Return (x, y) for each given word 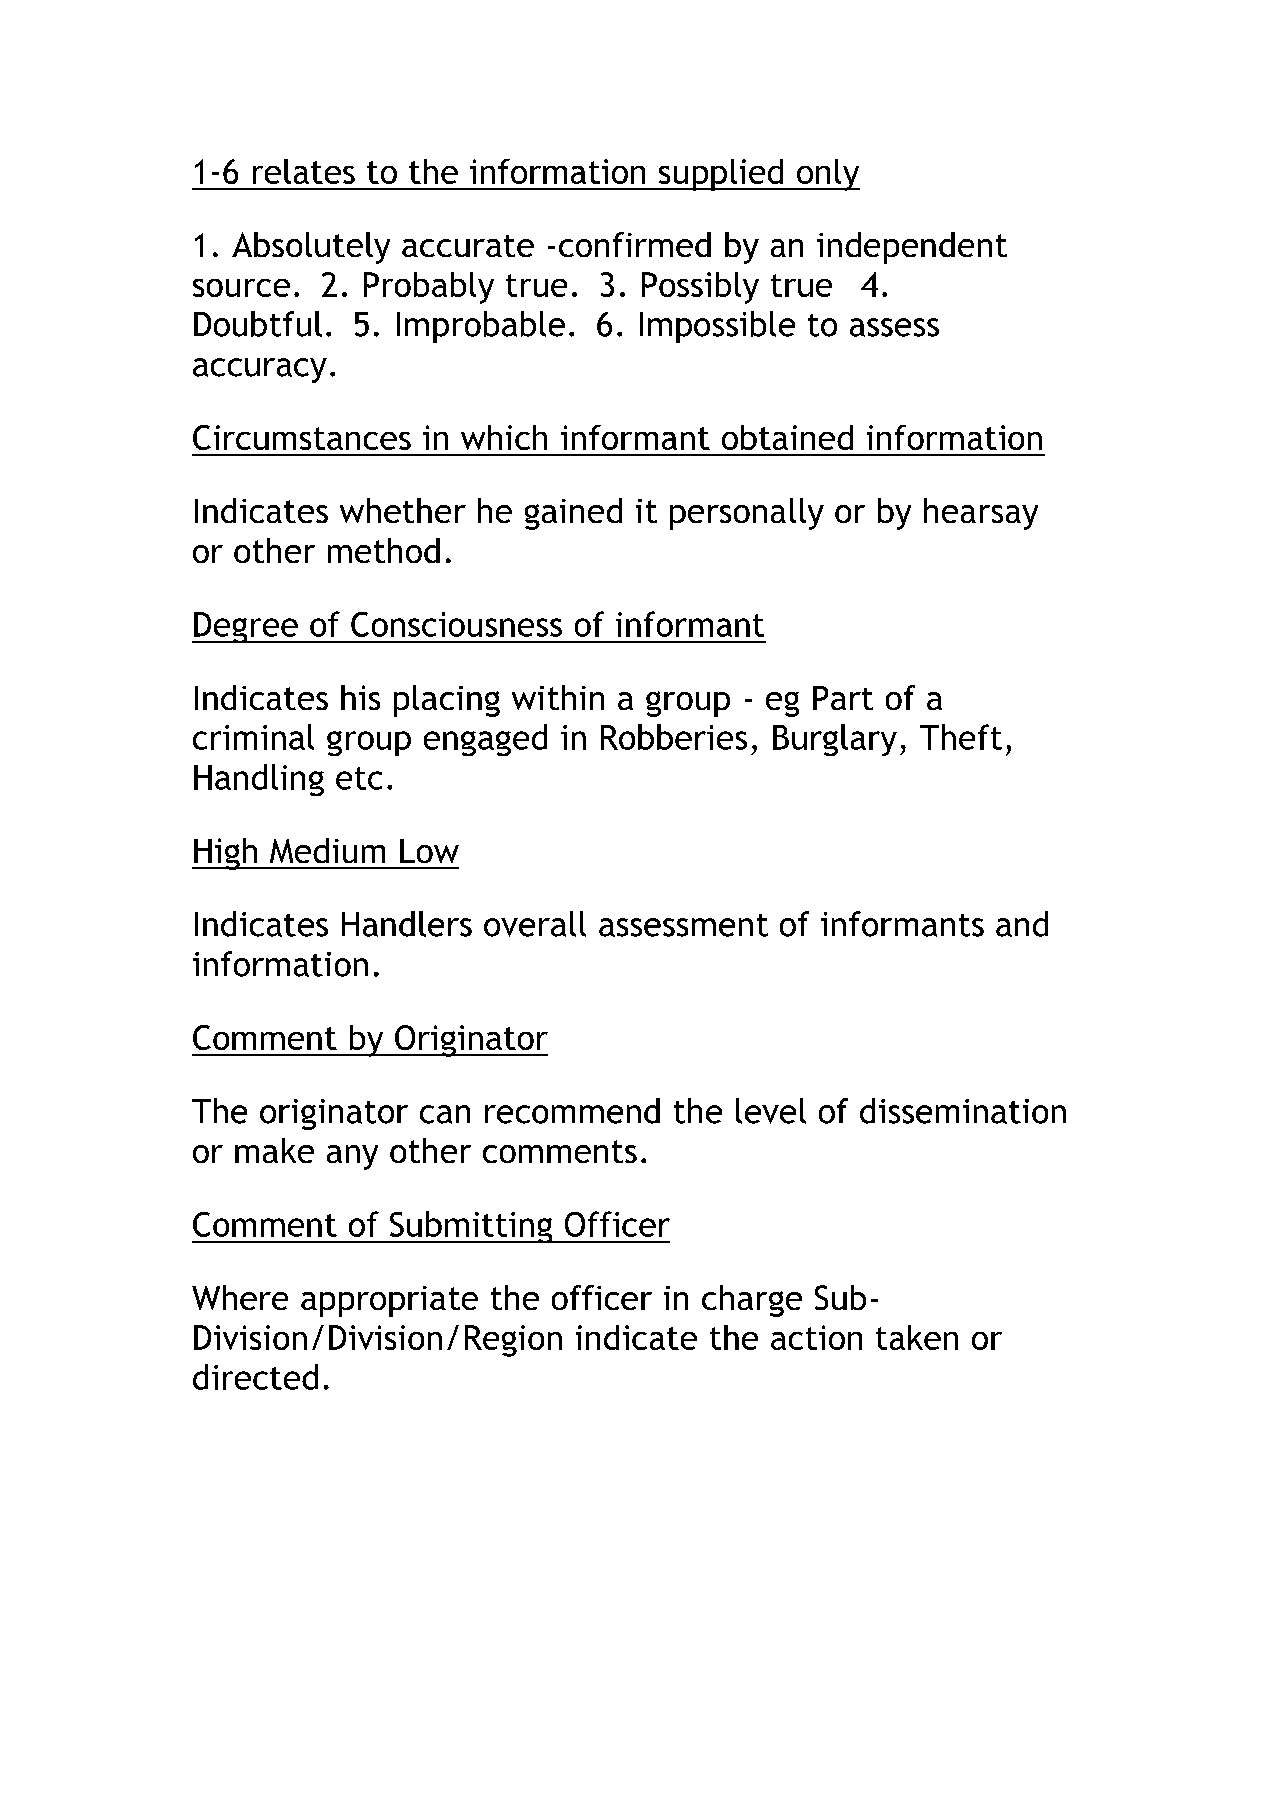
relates (304, 171)
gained (573, 514)
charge (752, 1301)
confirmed (635, 244)
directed (255, 1377)
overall (535, 924)
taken (917, 1337)
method (384, 550)
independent (912, 248)
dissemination (963, 1111)
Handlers (407, 924)
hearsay (981, 514)
